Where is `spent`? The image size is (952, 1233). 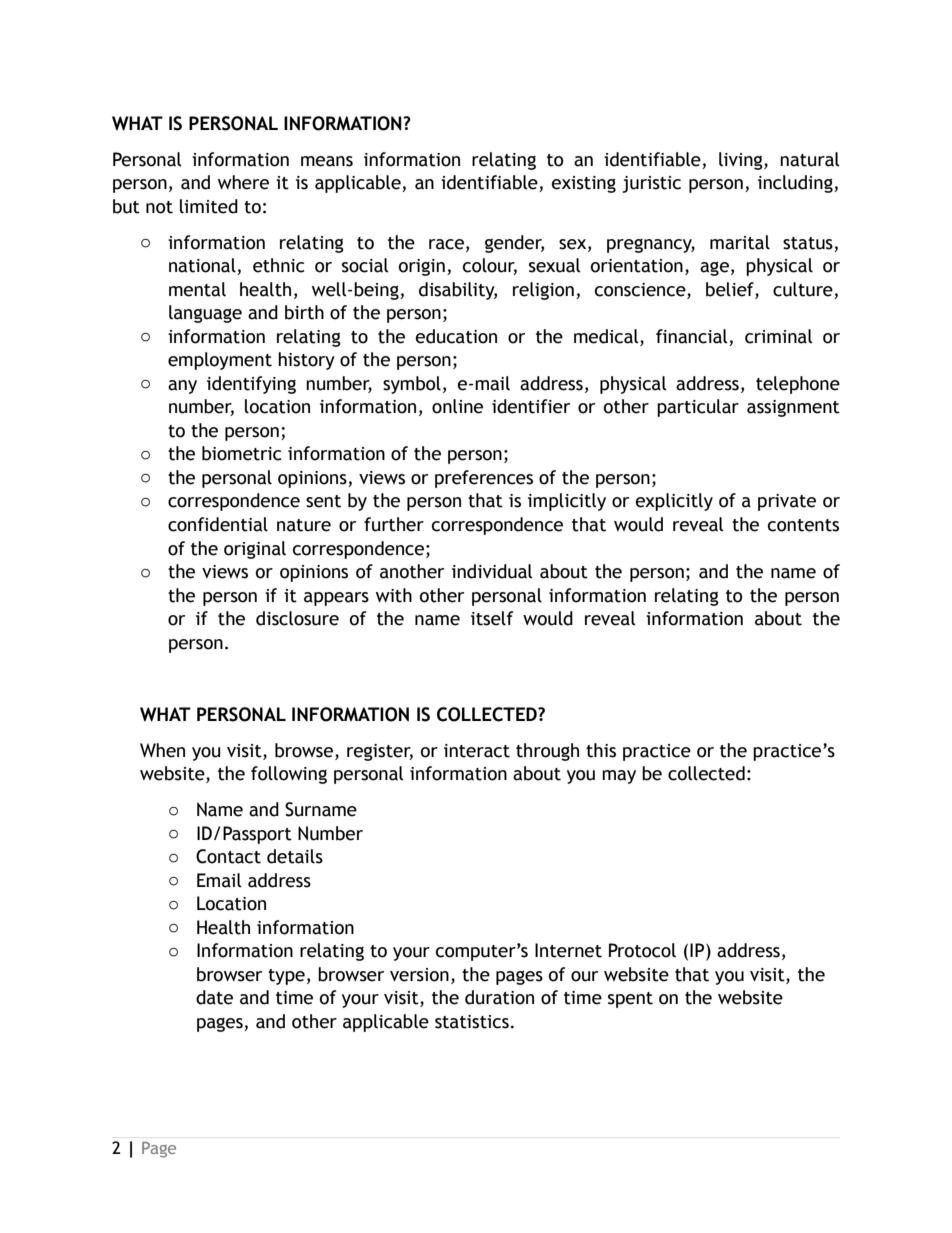
spent is located at coordinates (630, 1000).
